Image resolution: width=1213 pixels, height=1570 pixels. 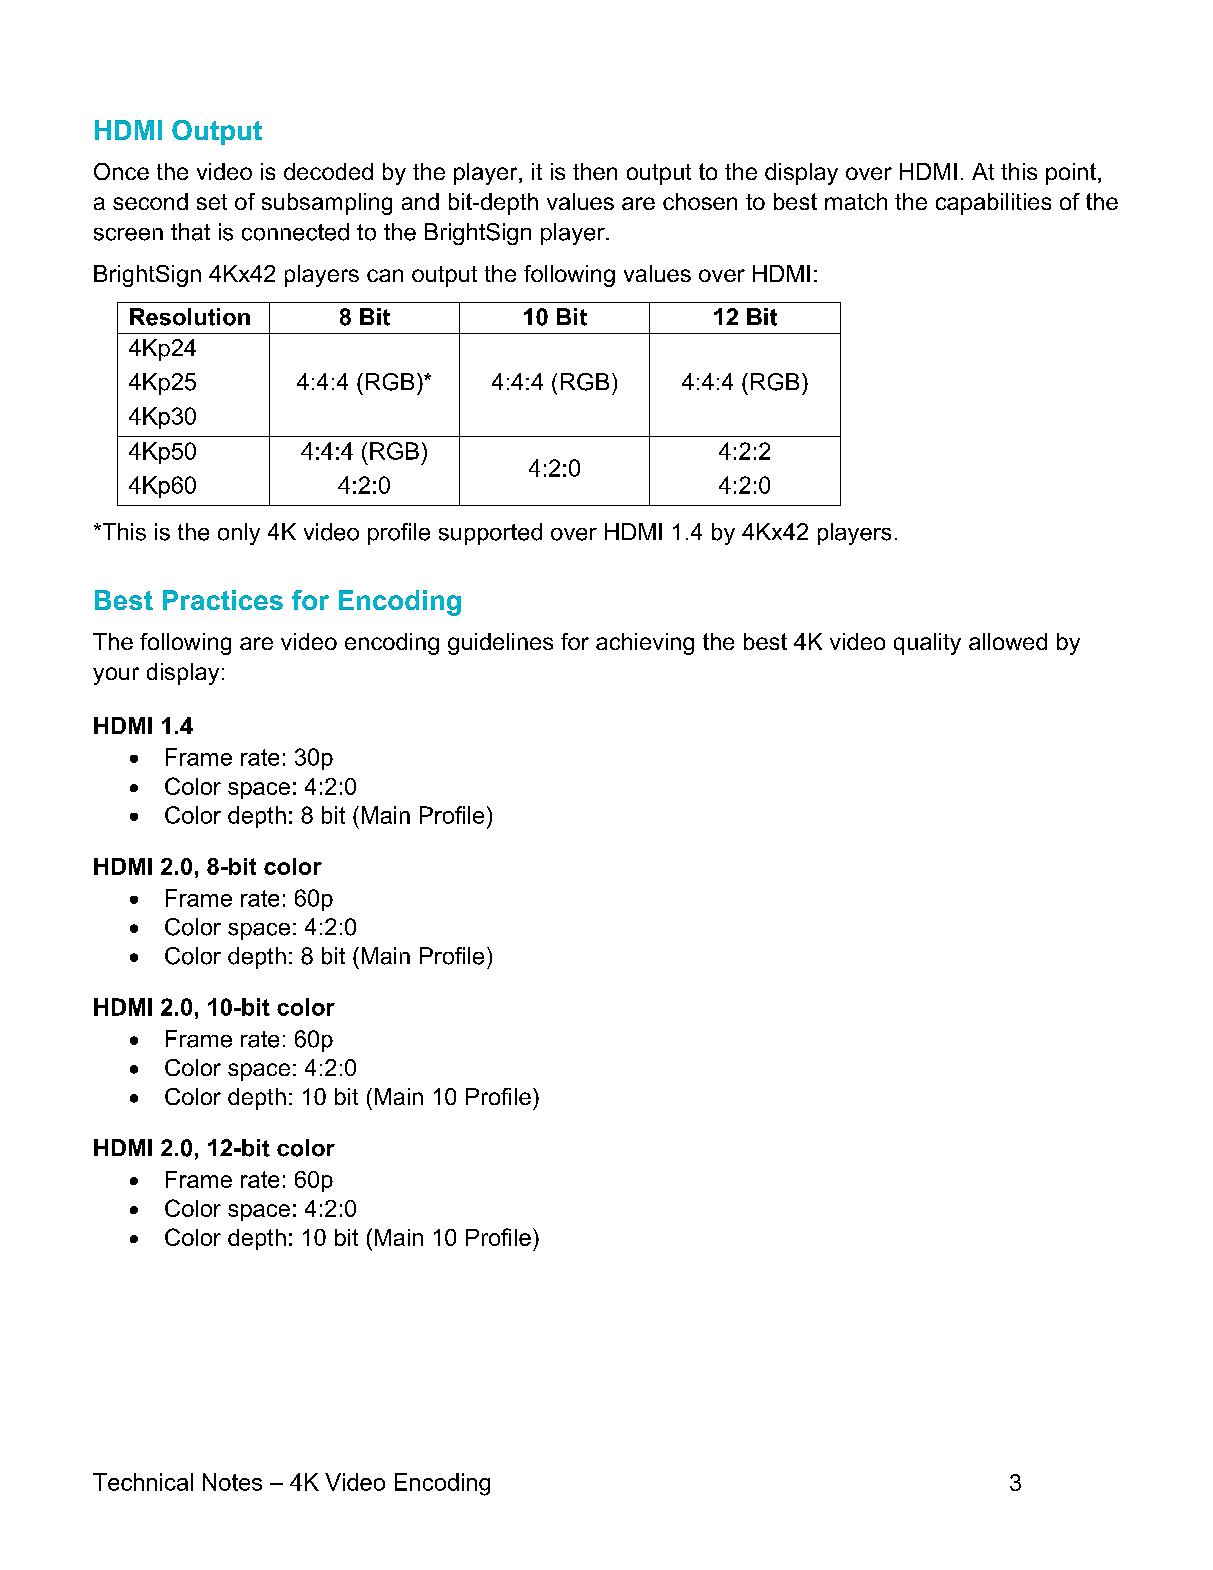 What do you see at coordinates (143, 1482) in the screenshot?
I see `Technical` at bounding box center [143, 1482].
